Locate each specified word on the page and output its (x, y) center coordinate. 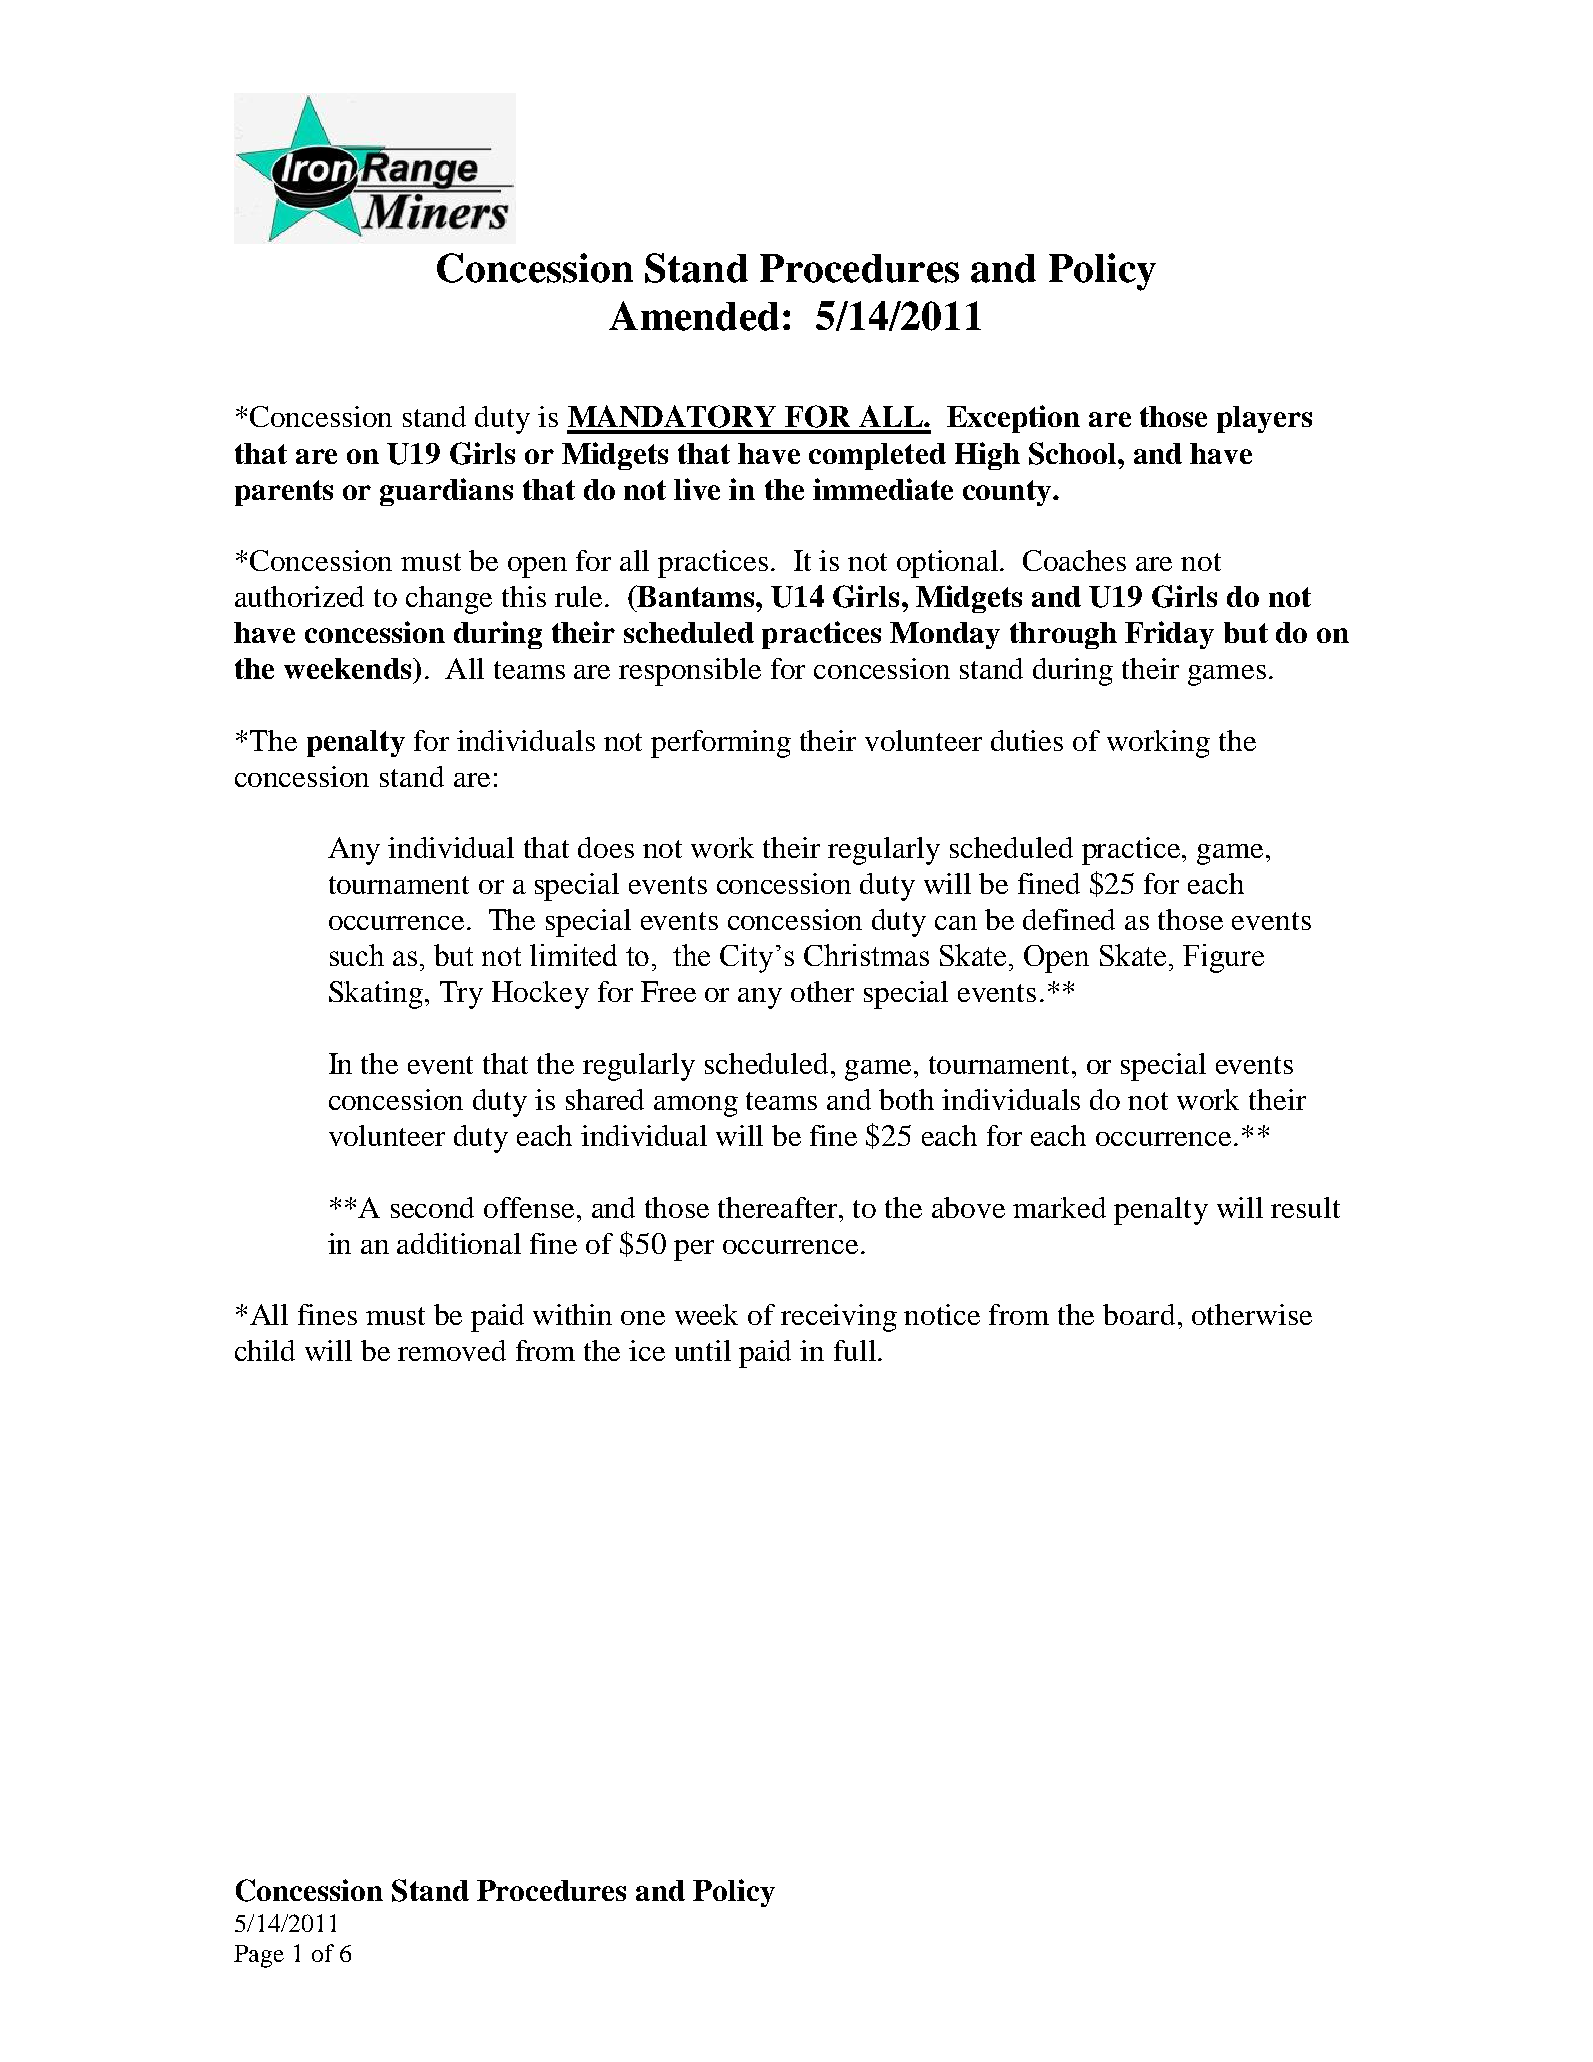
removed (452, 1350)
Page (259, 1956)
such (357, 955)
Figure (1223, 958)
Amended (694, 316)
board (1139, 1314)
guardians (446, 492)
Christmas (866, 955)
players (1264, 419)
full (855, 1350)
